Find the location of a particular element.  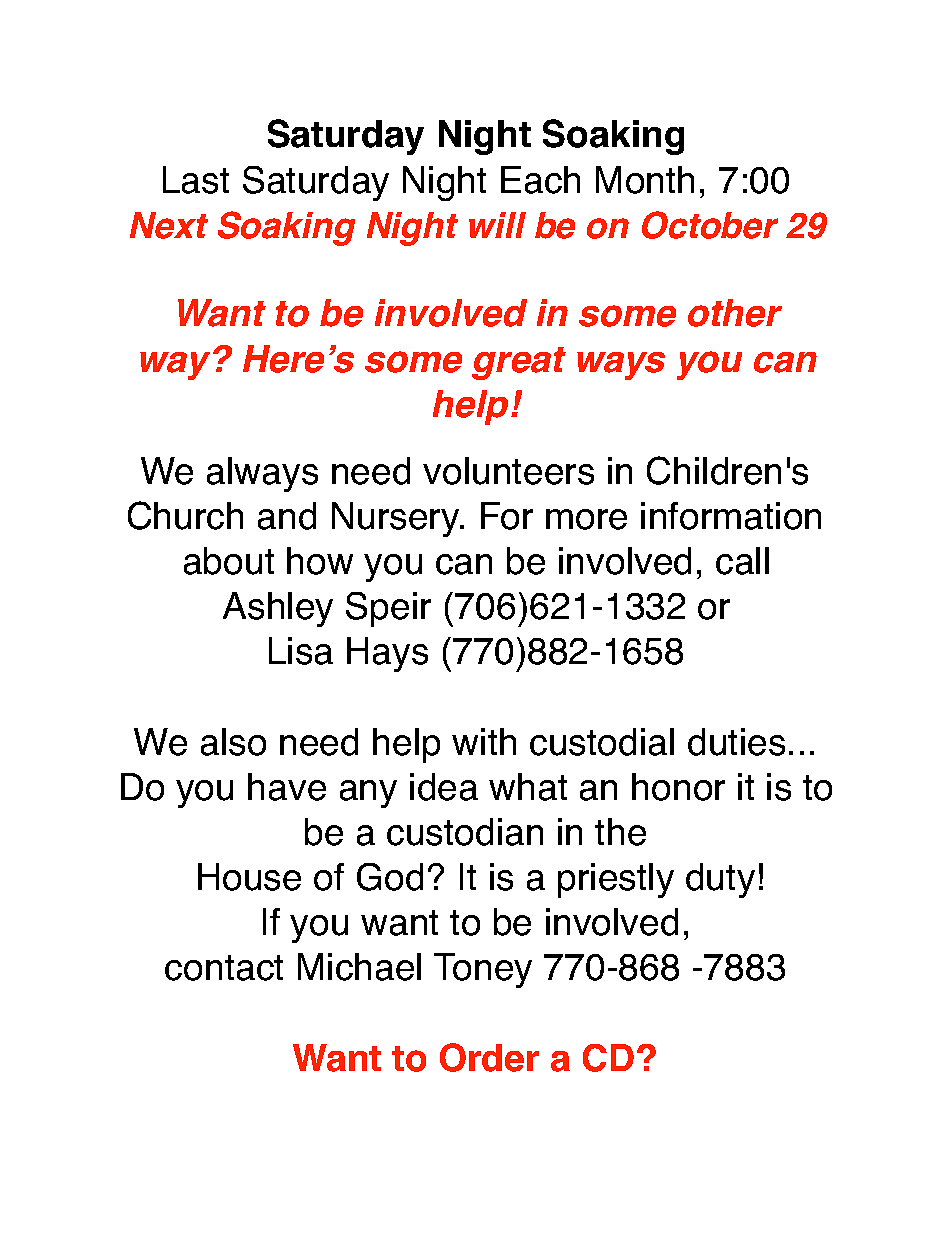

Last is located at coordinates (196, 180).
